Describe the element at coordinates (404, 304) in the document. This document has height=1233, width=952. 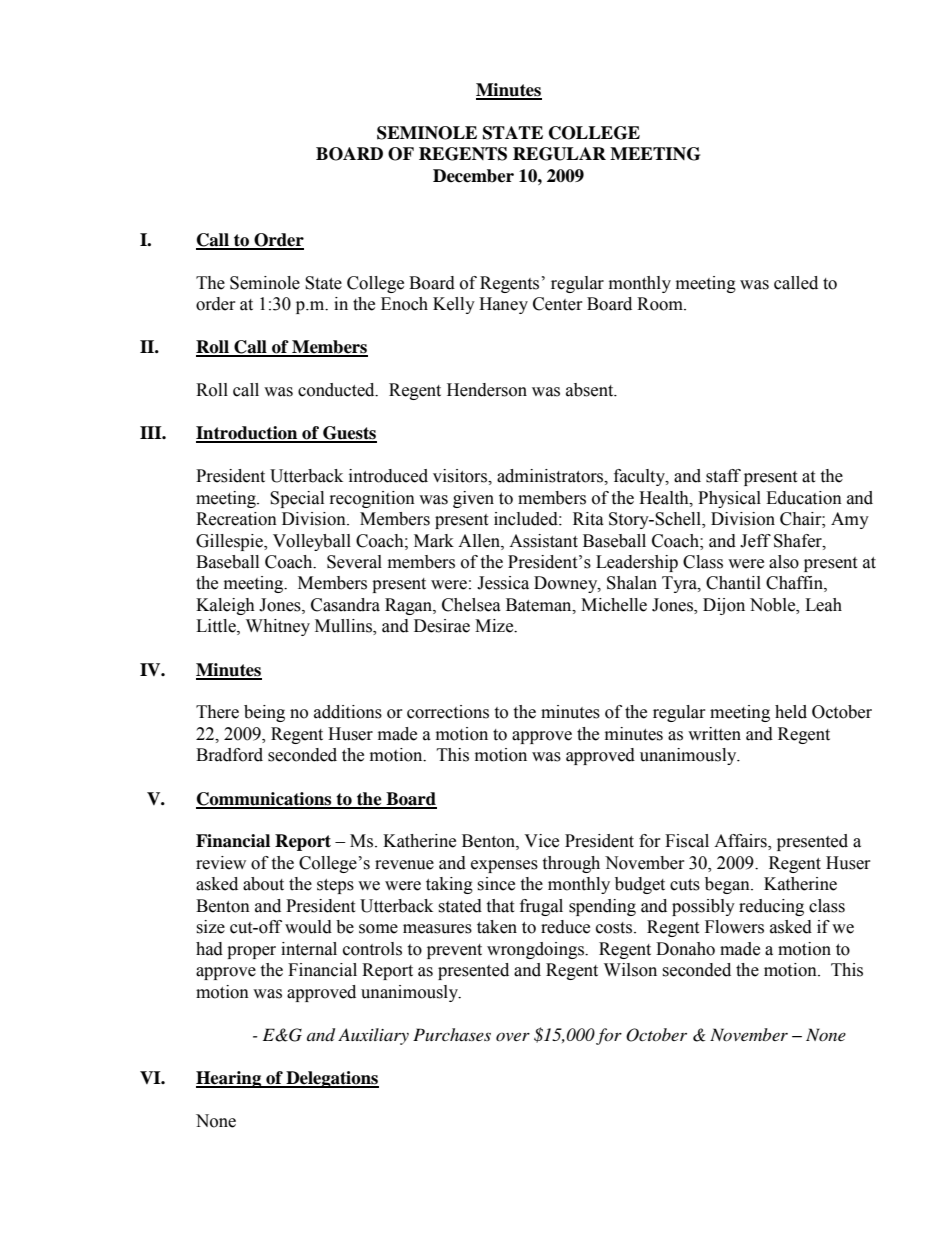
I see `Enoch` at that location.
